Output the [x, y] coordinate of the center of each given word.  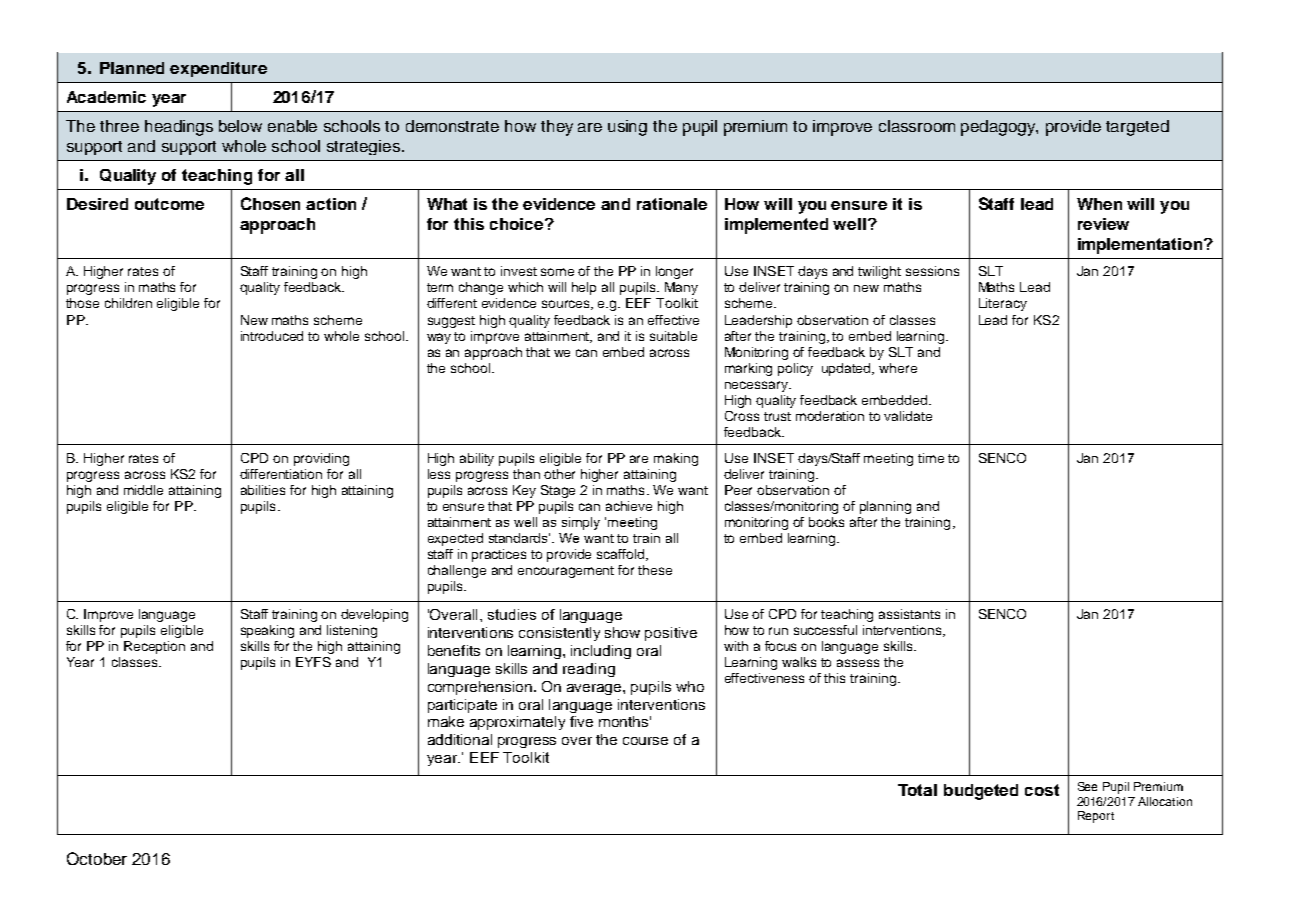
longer [674, 272]
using [627, 128]
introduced [272, 336]
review [1103, 224]
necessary [757, 386]
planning [885, 507]
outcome [169, 204]
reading [589, 670]
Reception [154, 647]
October [97, 858]
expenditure [218, 69]
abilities [263, 490]
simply [581, 523]
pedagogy [999, 128]
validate [908, 416]
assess [858, 663]
